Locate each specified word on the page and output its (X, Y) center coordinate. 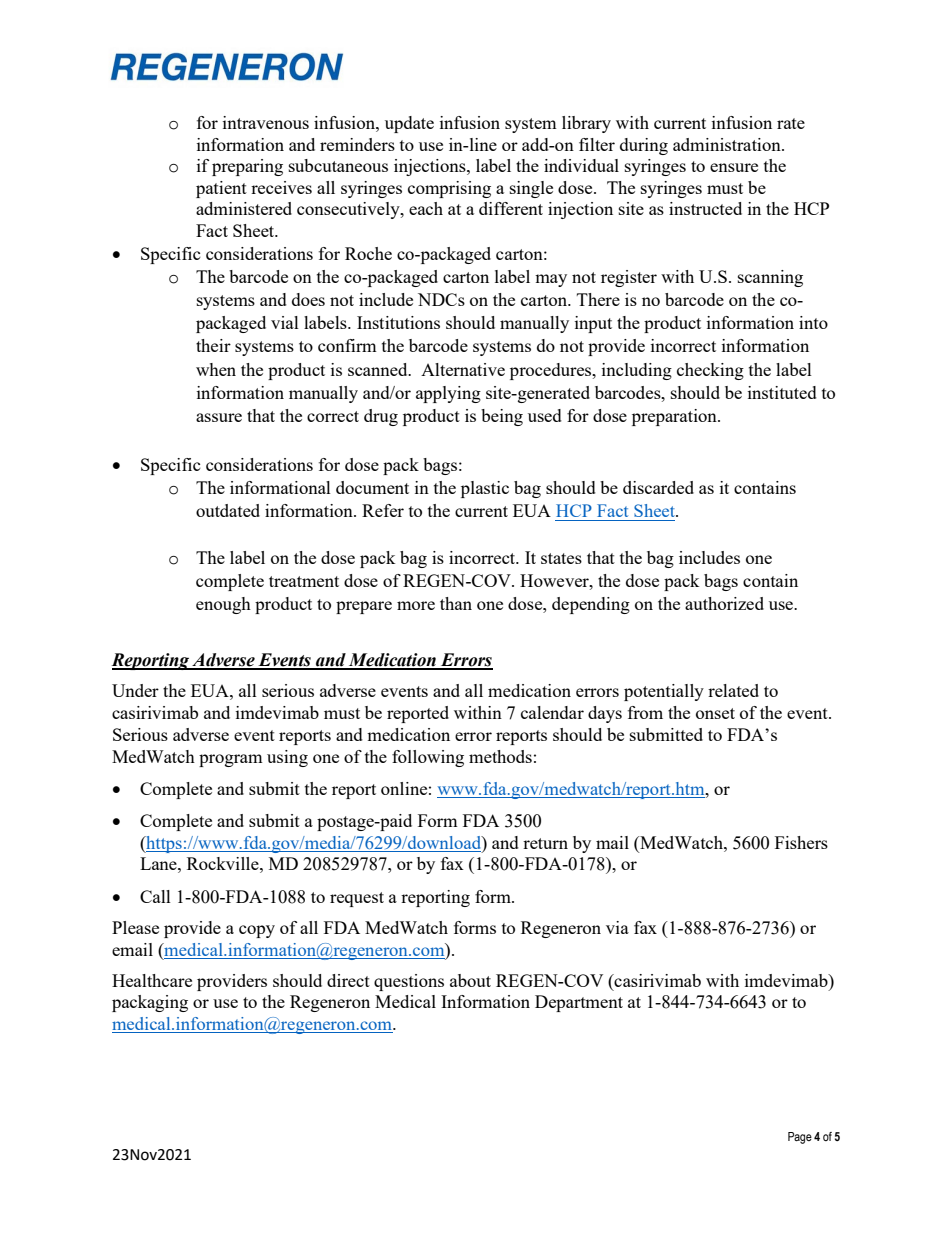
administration (728, 144)
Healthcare (152, 980)
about (470, 980)
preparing (247, 167)
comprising (449, 189)
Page (800, 1138)
